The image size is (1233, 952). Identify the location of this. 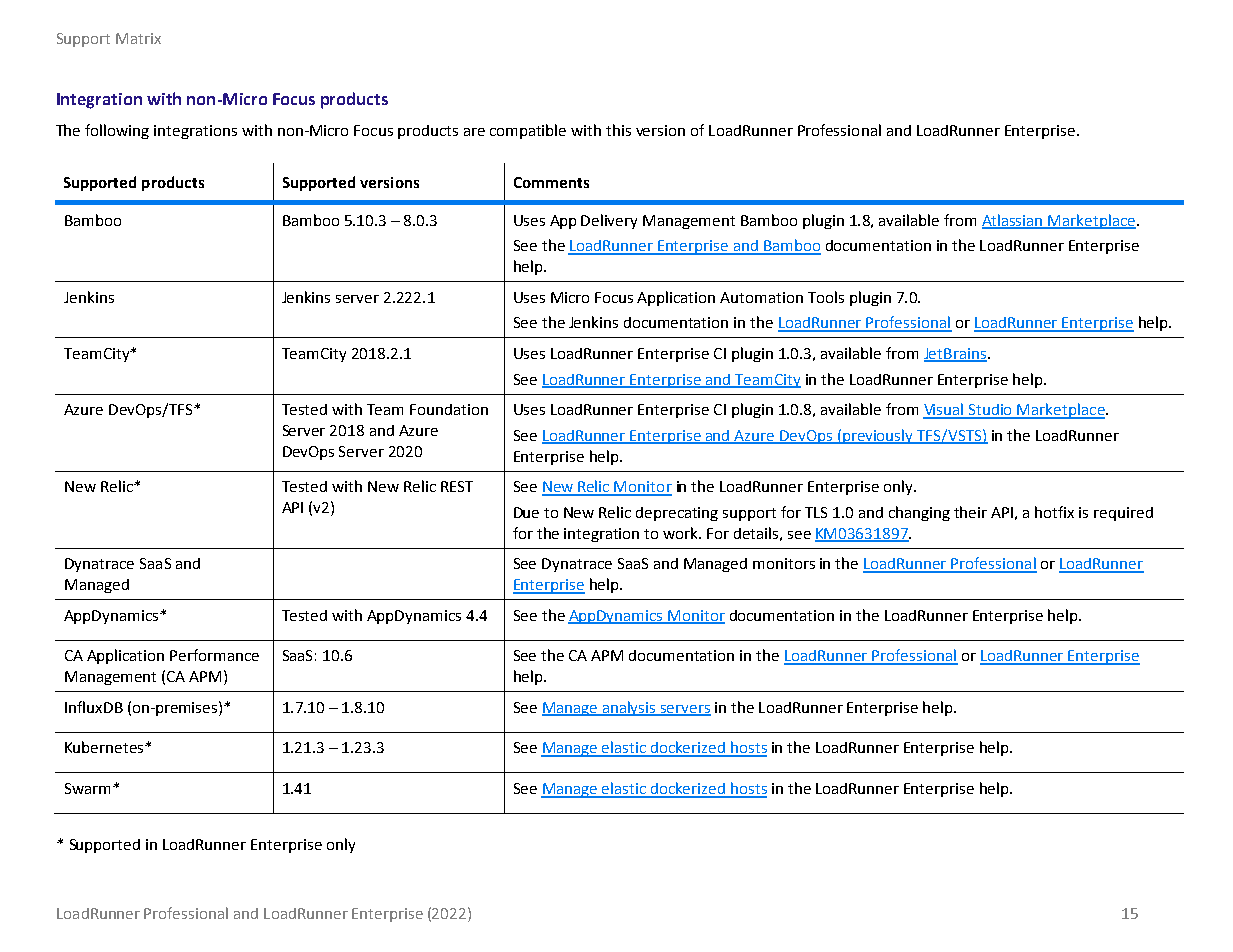
(618, 130).
